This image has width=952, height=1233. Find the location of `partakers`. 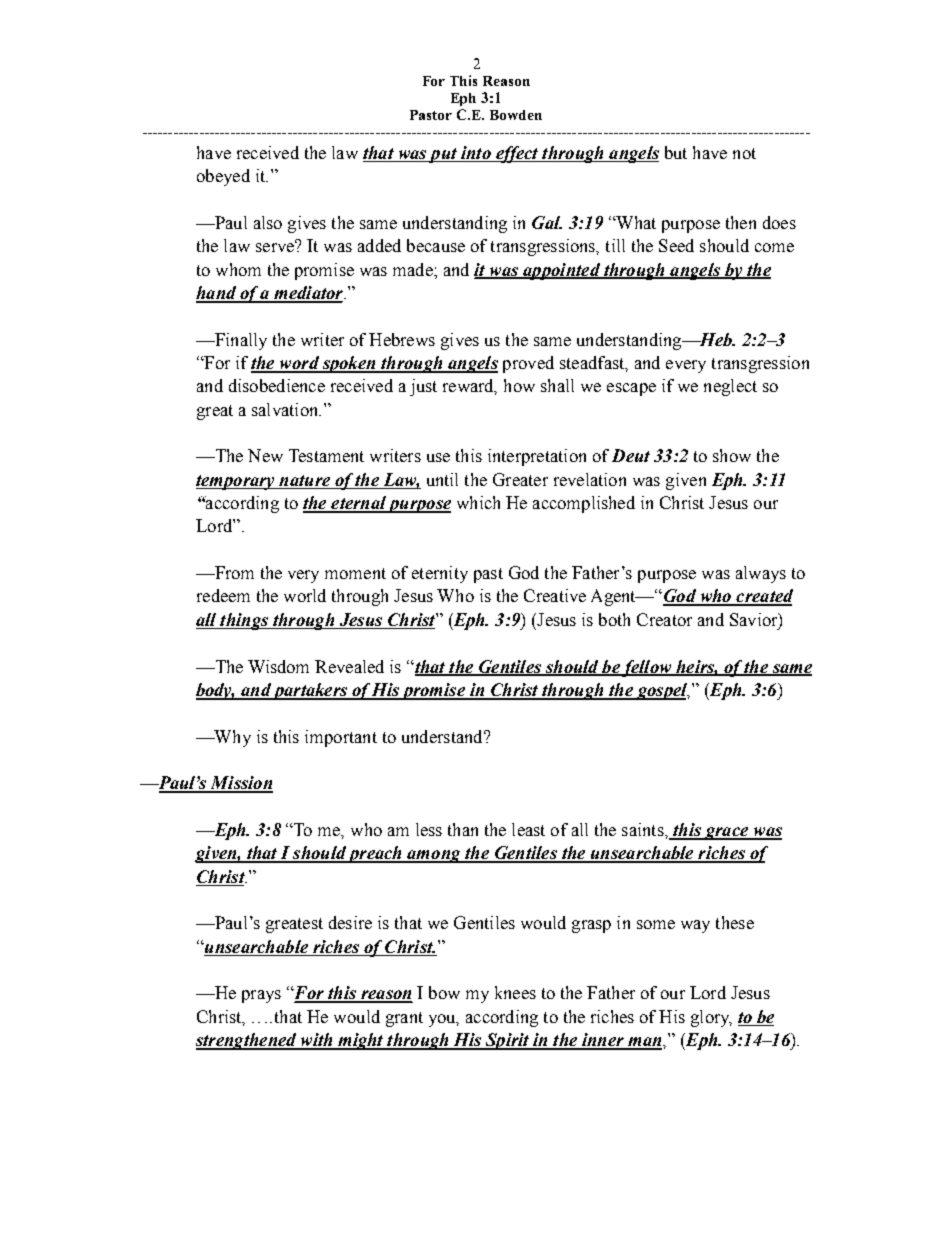

partakers is located at coordinates (310, 691).
